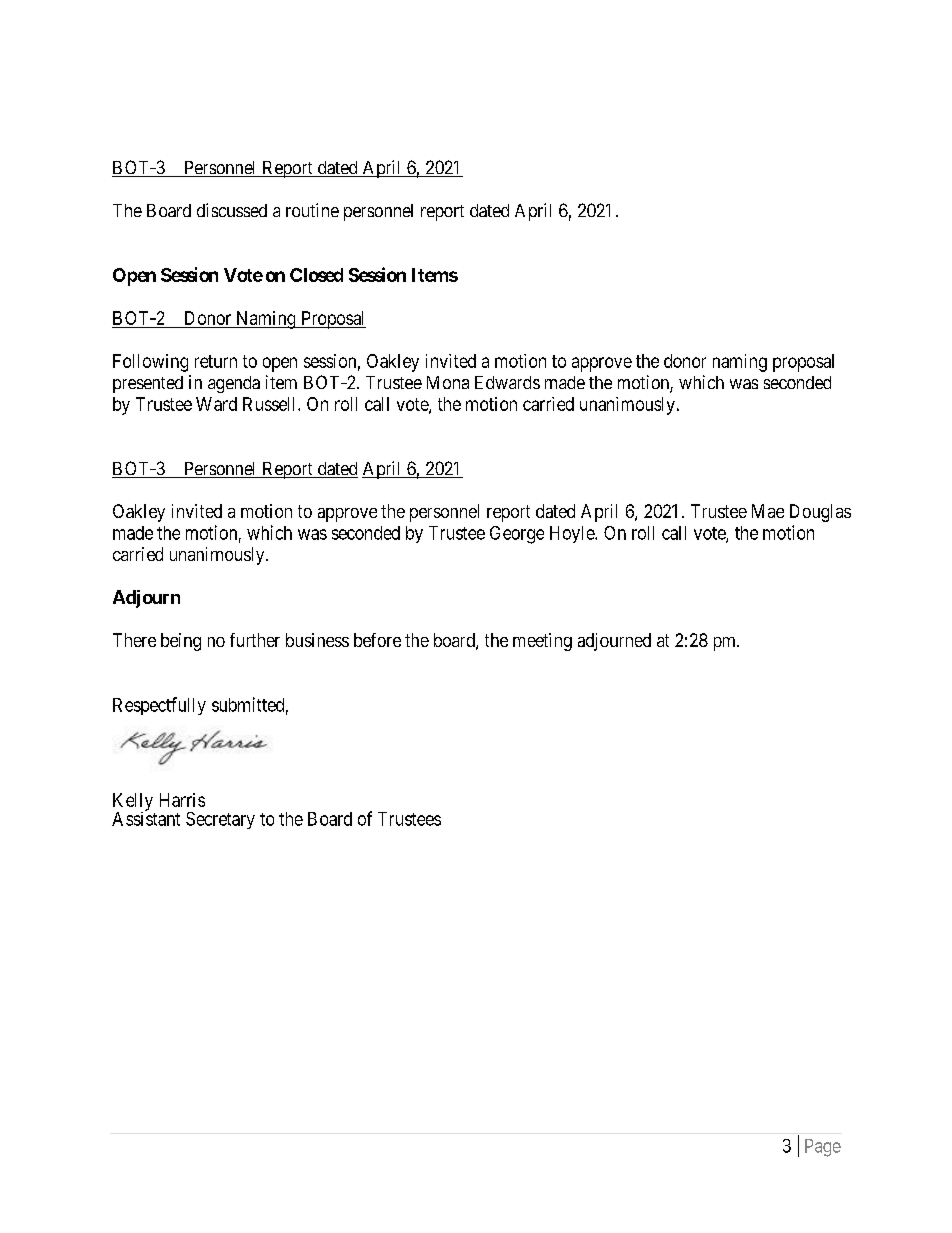 This screenshot has height=1233, width=952. Describe the element at coordinates (220, 820) in the screenshot. I see `Secretary` at that location.
